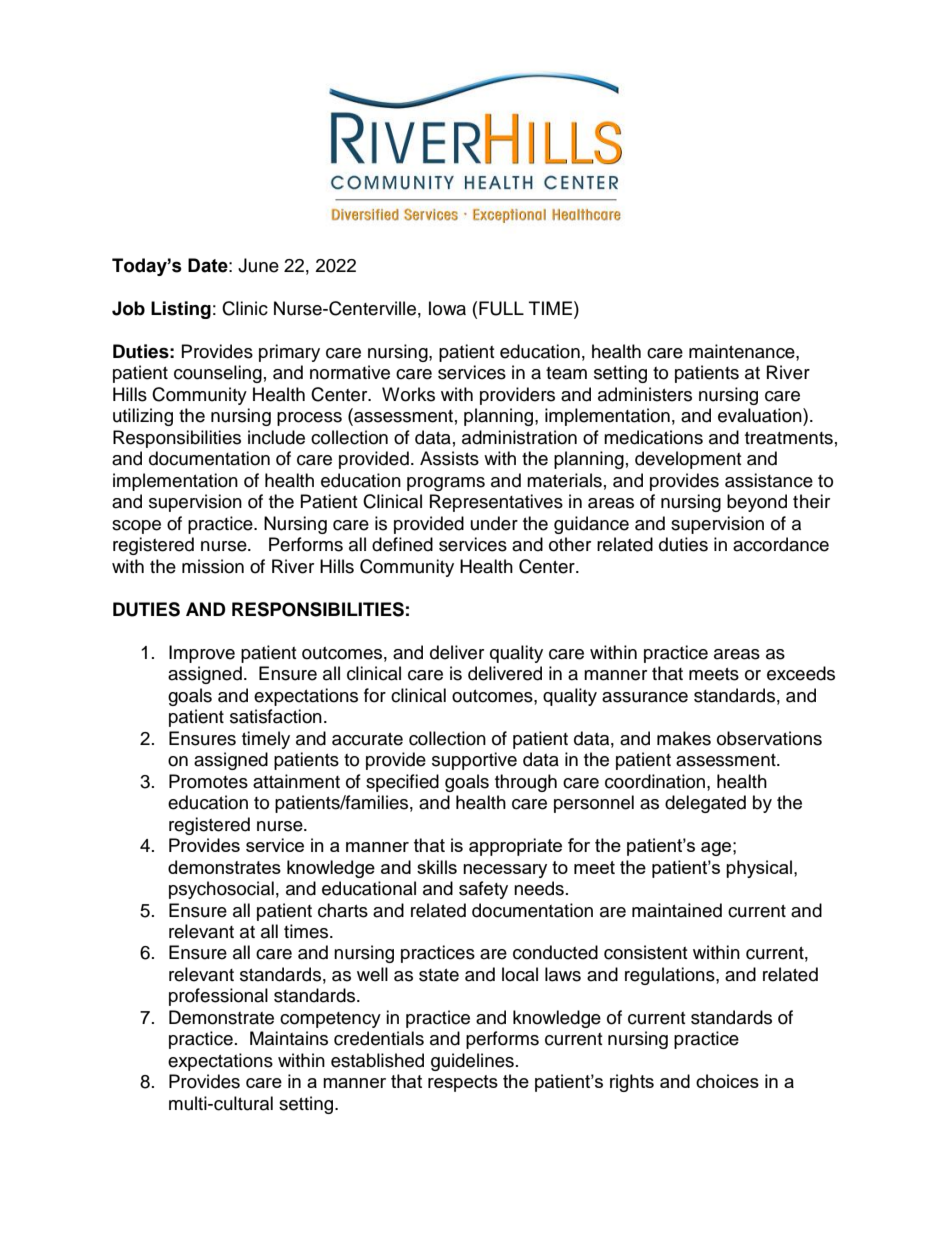  I want to click on Improve, so click(202, 654).
